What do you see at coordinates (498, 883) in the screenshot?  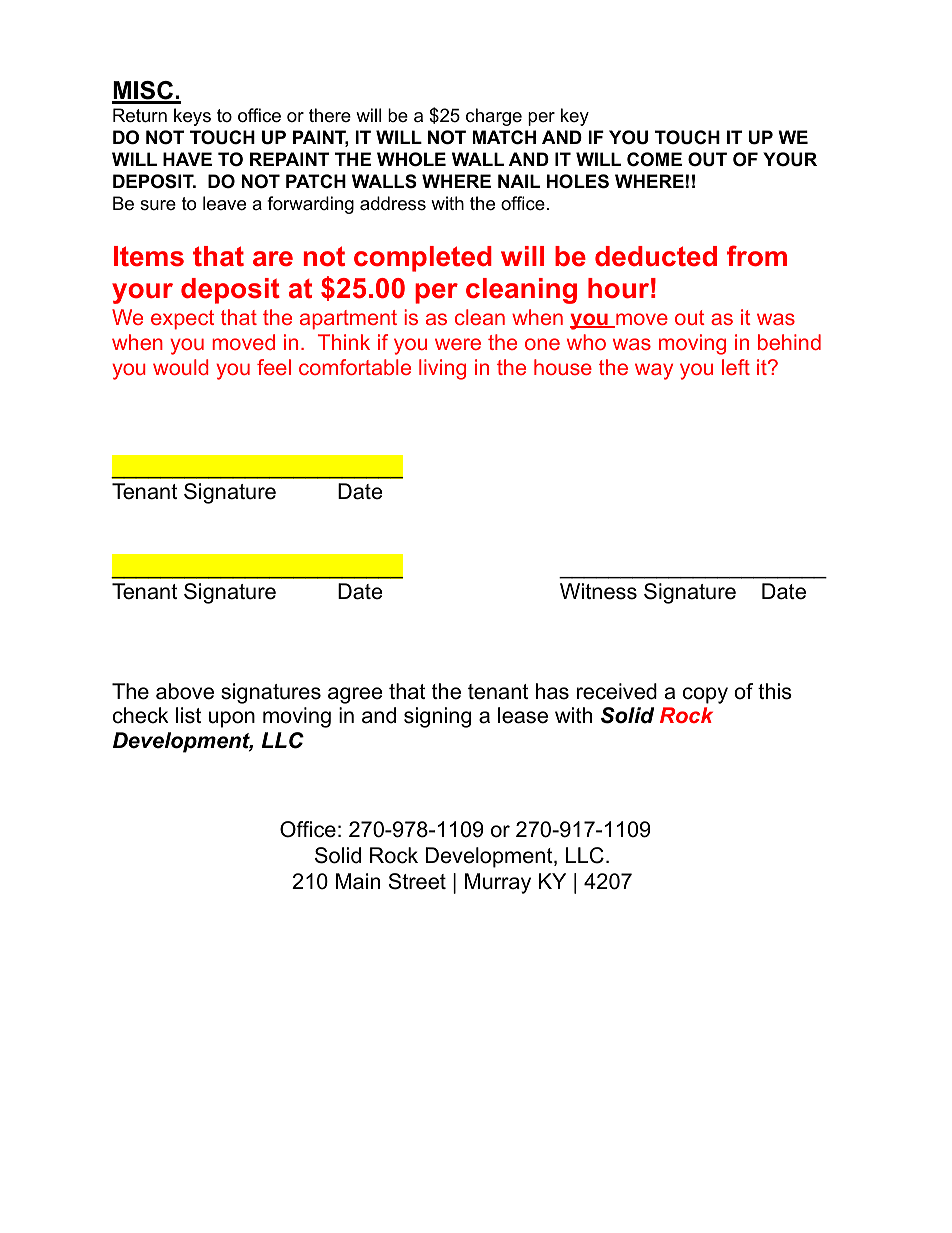 I see `Murray` at bounding box center [498, 883].
